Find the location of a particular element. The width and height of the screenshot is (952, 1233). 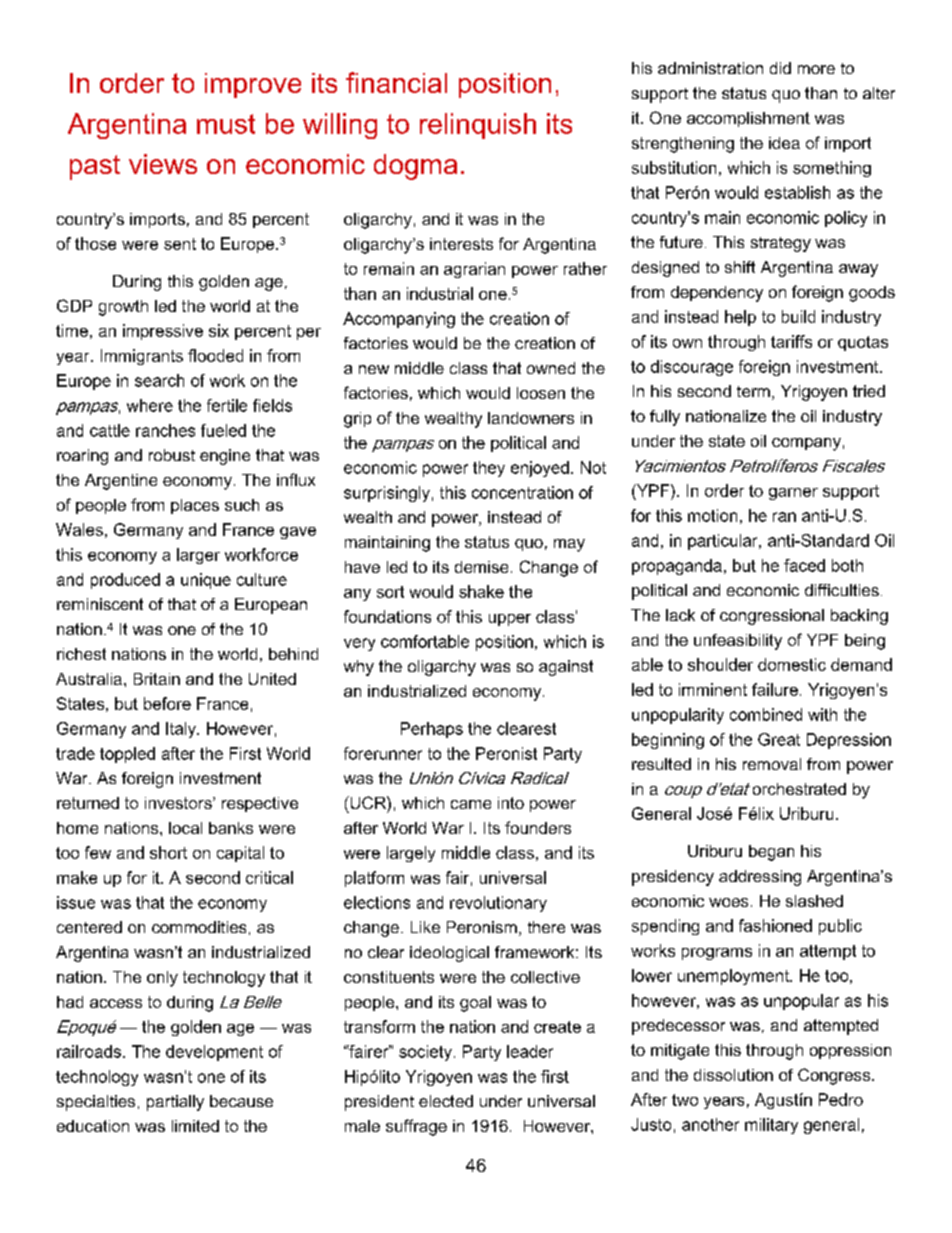

must is located at coordinates (226, 124).
